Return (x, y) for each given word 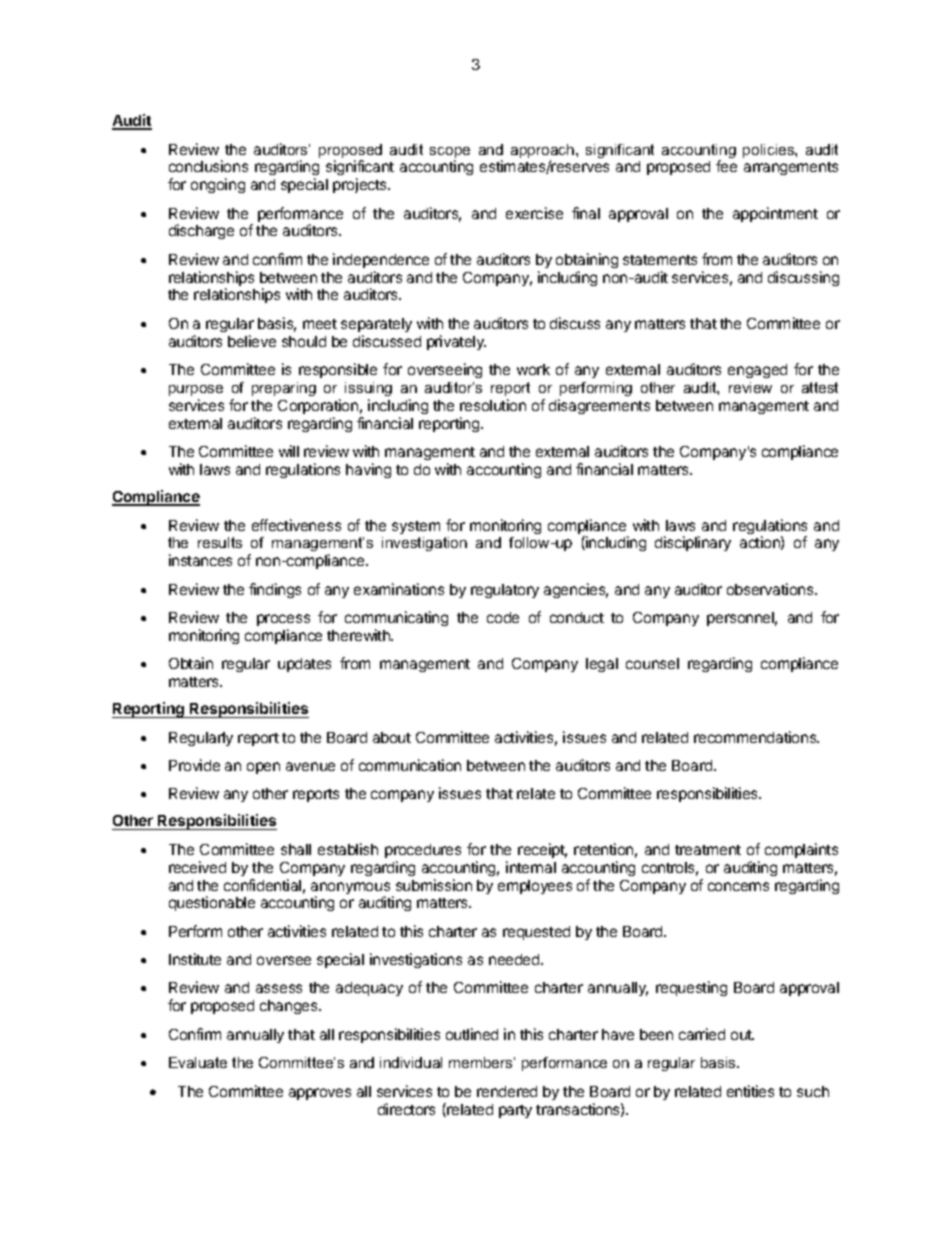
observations (771, 589)
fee (726, 166)
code (503, 617)
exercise (534, 213)
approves (320, 1094)
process (283, 620)
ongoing (218, 185)
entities (750, 1091)
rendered (507, 1091)
